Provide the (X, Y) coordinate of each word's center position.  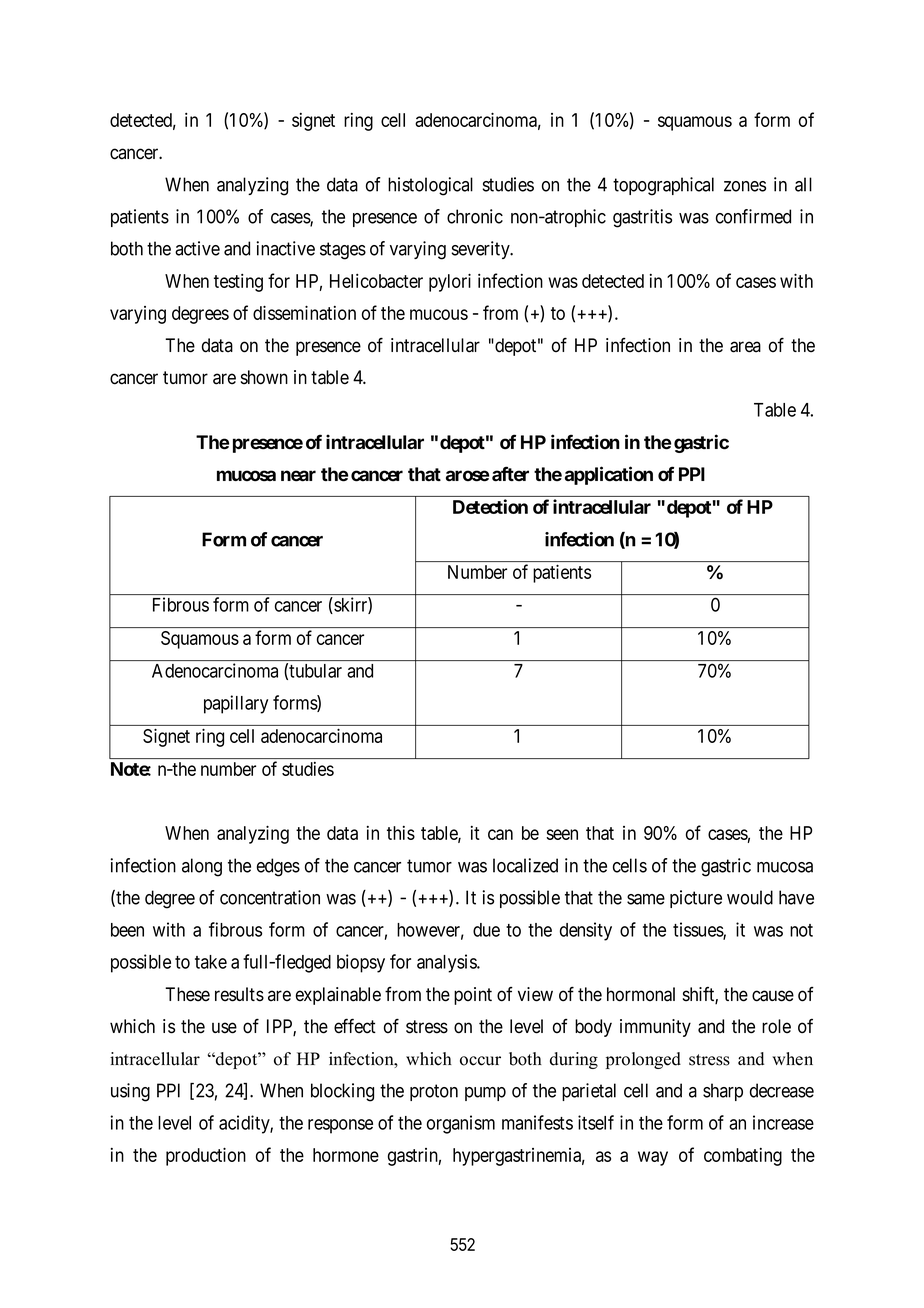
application (609, 475)
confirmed (753, 216)
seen (562, 834)
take (211, 962)
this (401, 833)
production (206, 1156)
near (298, 476)
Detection (490, 506)
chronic (475, 216)
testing (238, 283)
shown (264, 377)
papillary (236, 704)
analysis (447, 963)
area (745, 347)
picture (696, 899)
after (510, 474)
